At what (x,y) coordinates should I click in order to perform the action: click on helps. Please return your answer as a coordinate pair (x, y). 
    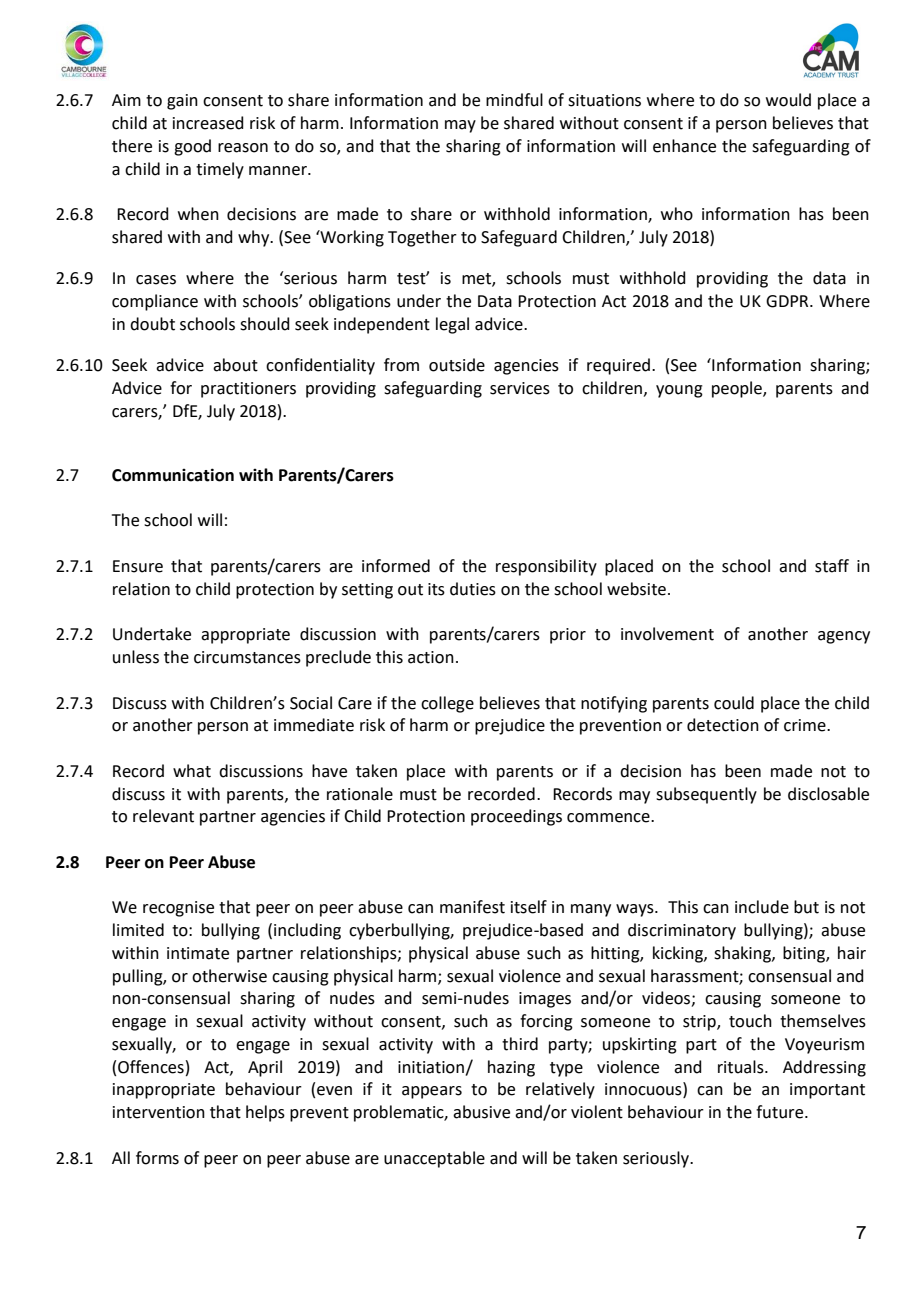
    Looking at the image, I should click on (265, 1113).
